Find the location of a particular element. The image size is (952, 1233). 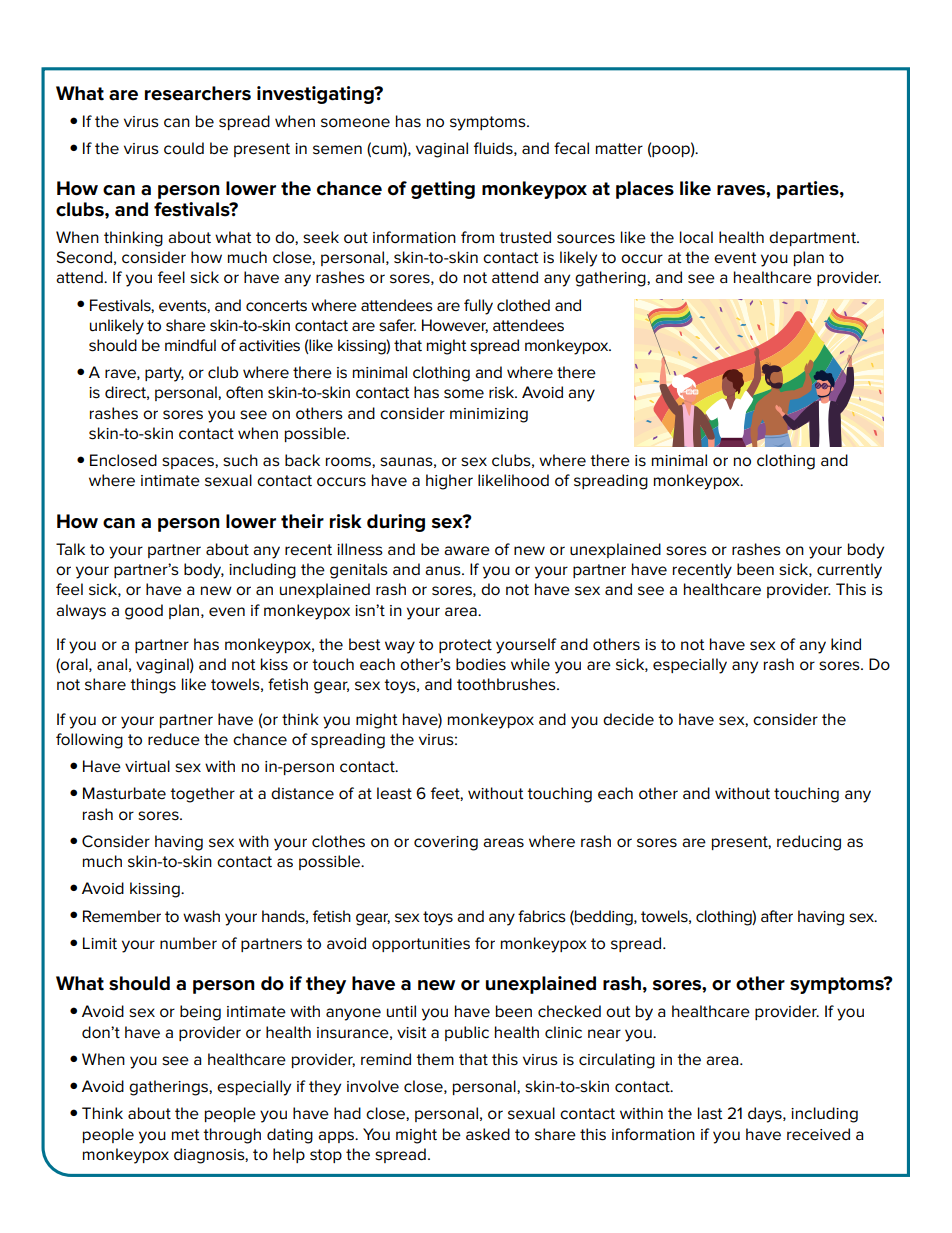

least is located at coordinates (394, 793).
